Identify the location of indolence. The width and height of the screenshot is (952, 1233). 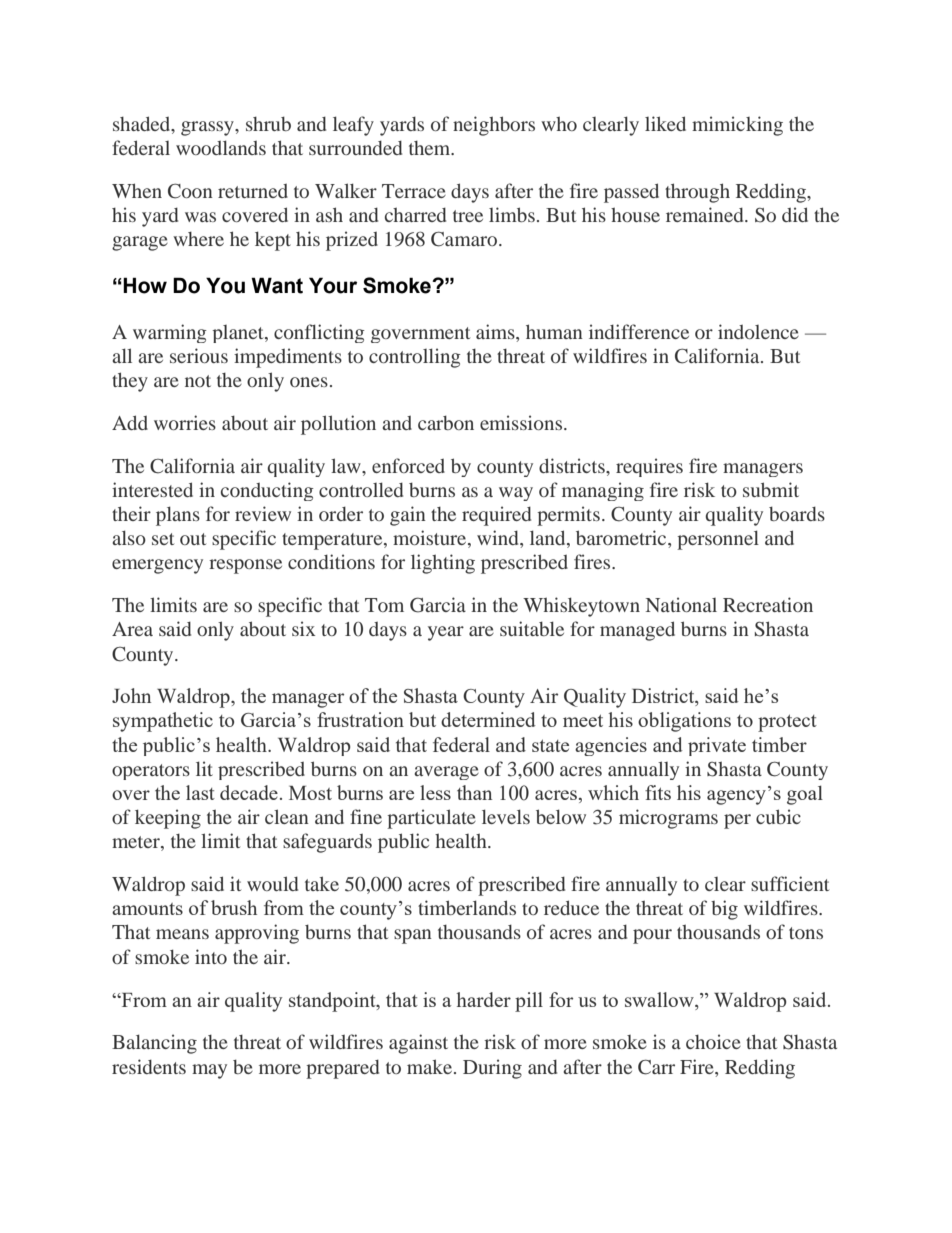
(758, 331).
